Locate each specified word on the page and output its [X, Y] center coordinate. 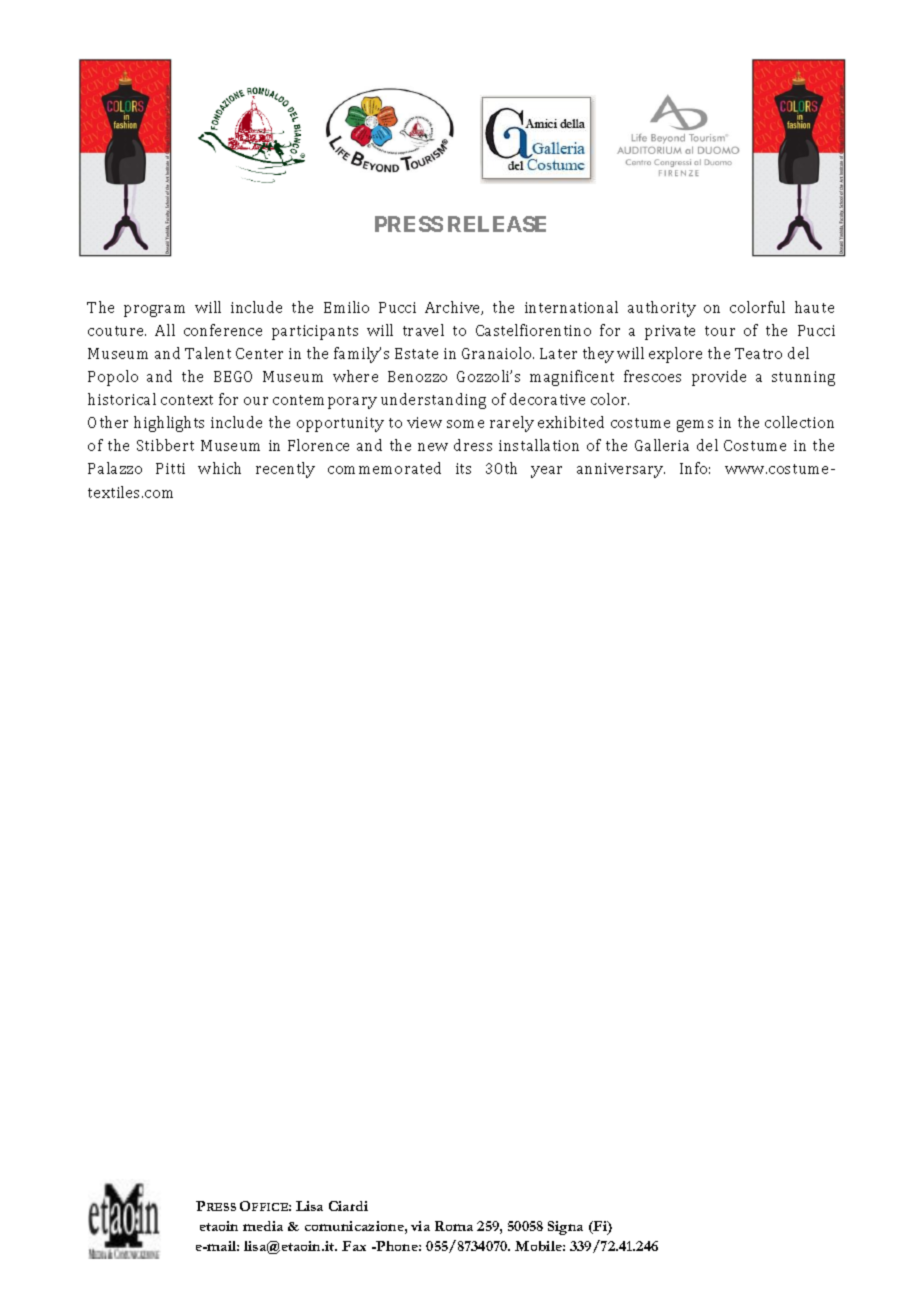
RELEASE [497, 224]
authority [662, 309]
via [420, 1226]
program [154, 311]
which [219, 468]
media [263, 1226]
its [463, 468]
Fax [354, 1246]
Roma [454, 1226]
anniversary [621, 470]
